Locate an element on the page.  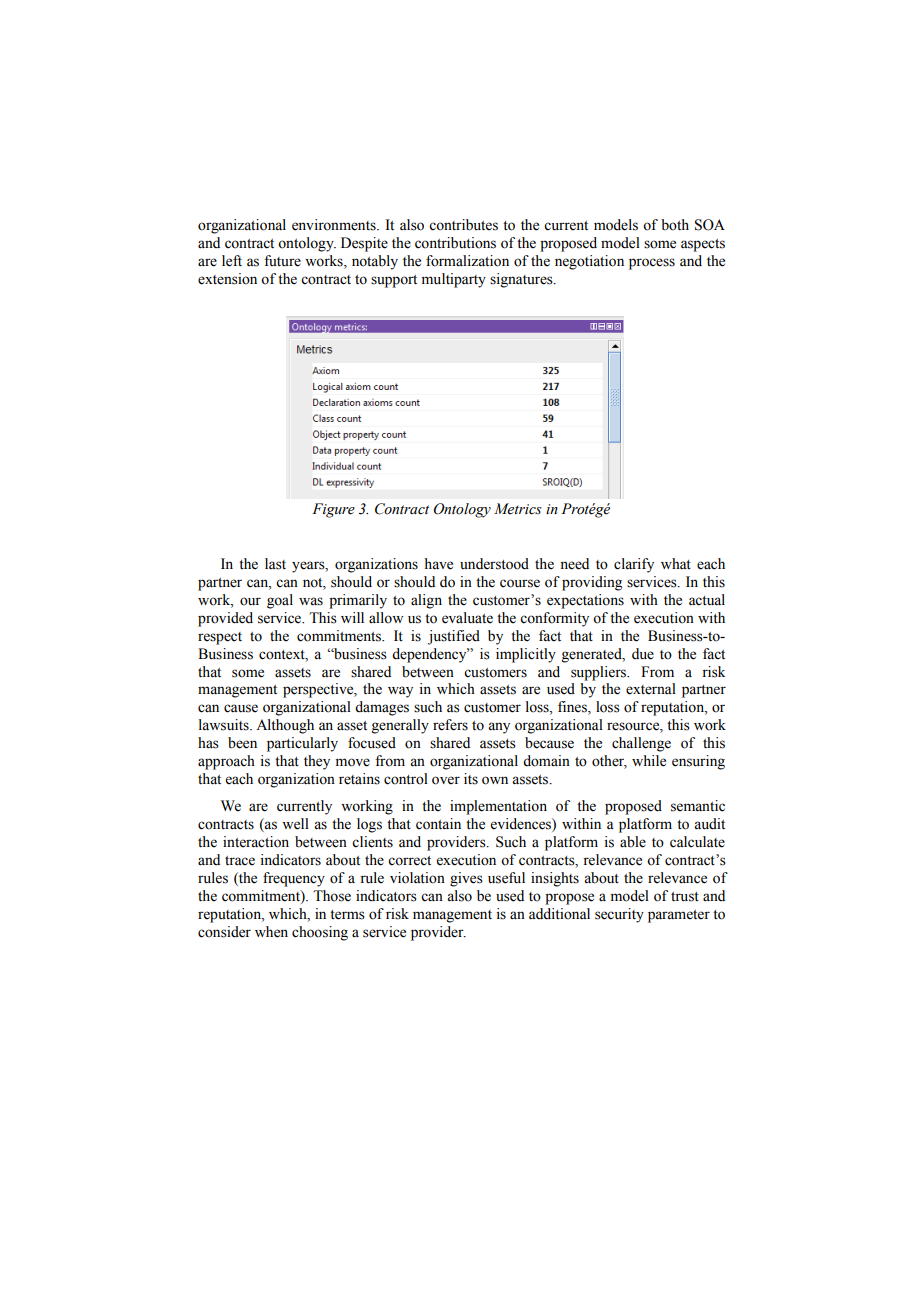
last is located at coordinates (275, 564).
